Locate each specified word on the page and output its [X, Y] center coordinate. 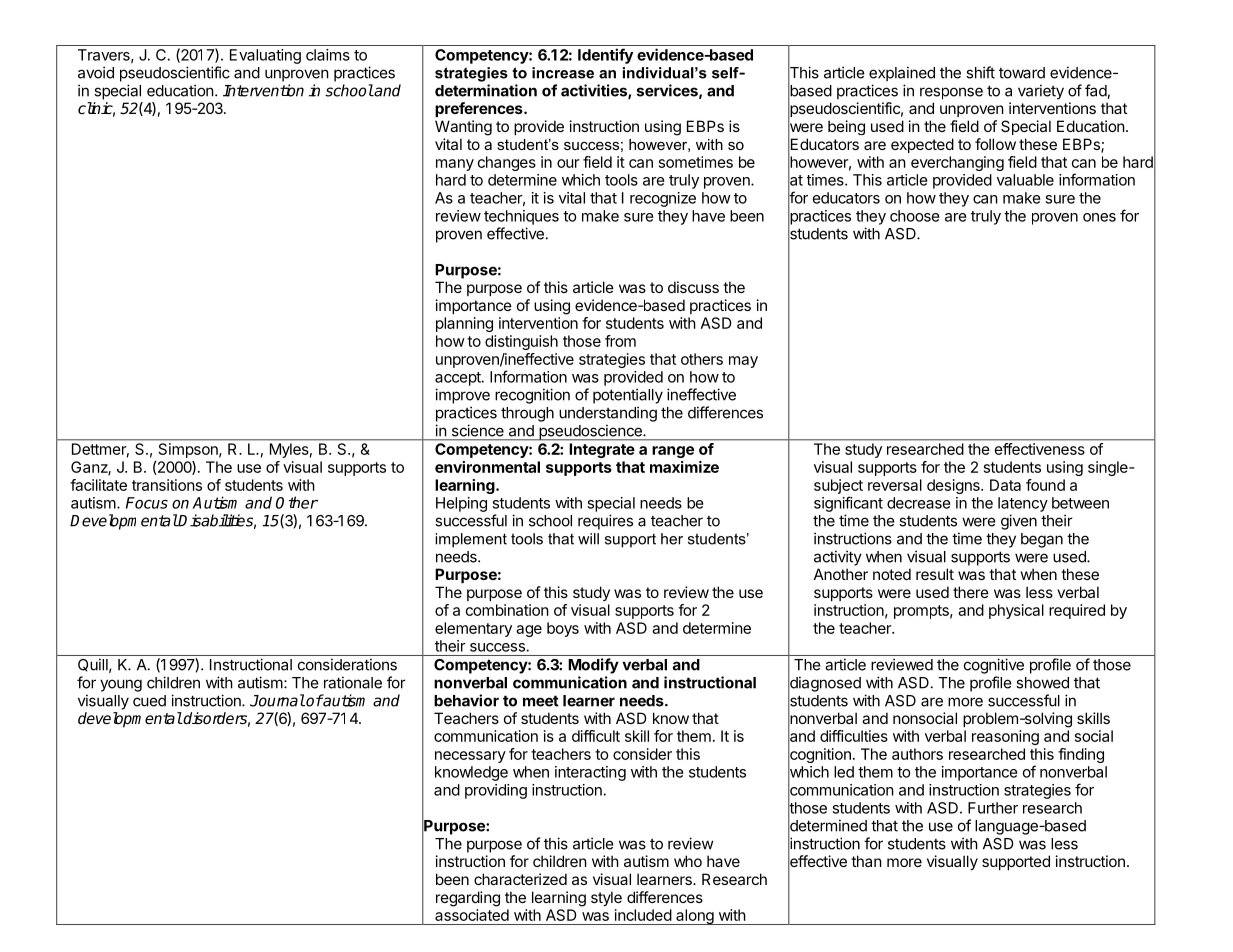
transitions [167, 485]
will [588, 539]
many [455, 165]
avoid [96, 72]
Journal [277, 700]
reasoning [1005, 737]
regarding [468, 899]
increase [563, 73]
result [935, 574]
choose [915, 216]
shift [980, 72]
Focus [147, 503]
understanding [608, 414]
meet [541, 701]
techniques [521, 217]
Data [1005, 485]
